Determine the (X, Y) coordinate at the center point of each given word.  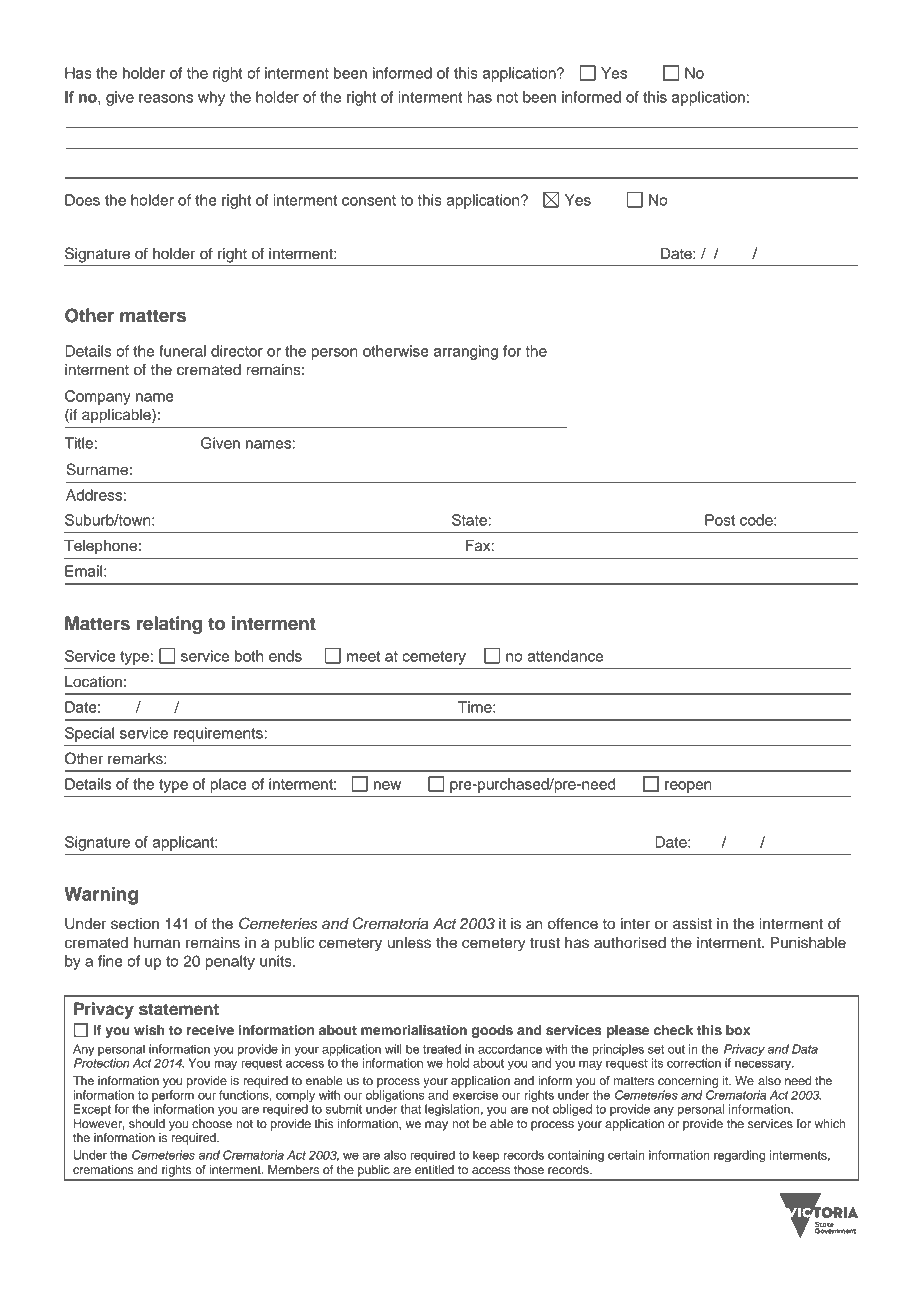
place (228, 785)
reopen (688, 787)
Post (720, 520)
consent (369, 200)
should (147, 1123)
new (387, 785)
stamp (754, 308)
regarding (739, 1156)
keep (486, 1156)
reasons (166, 98)
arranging (466, 352)
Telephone (100, 547)
